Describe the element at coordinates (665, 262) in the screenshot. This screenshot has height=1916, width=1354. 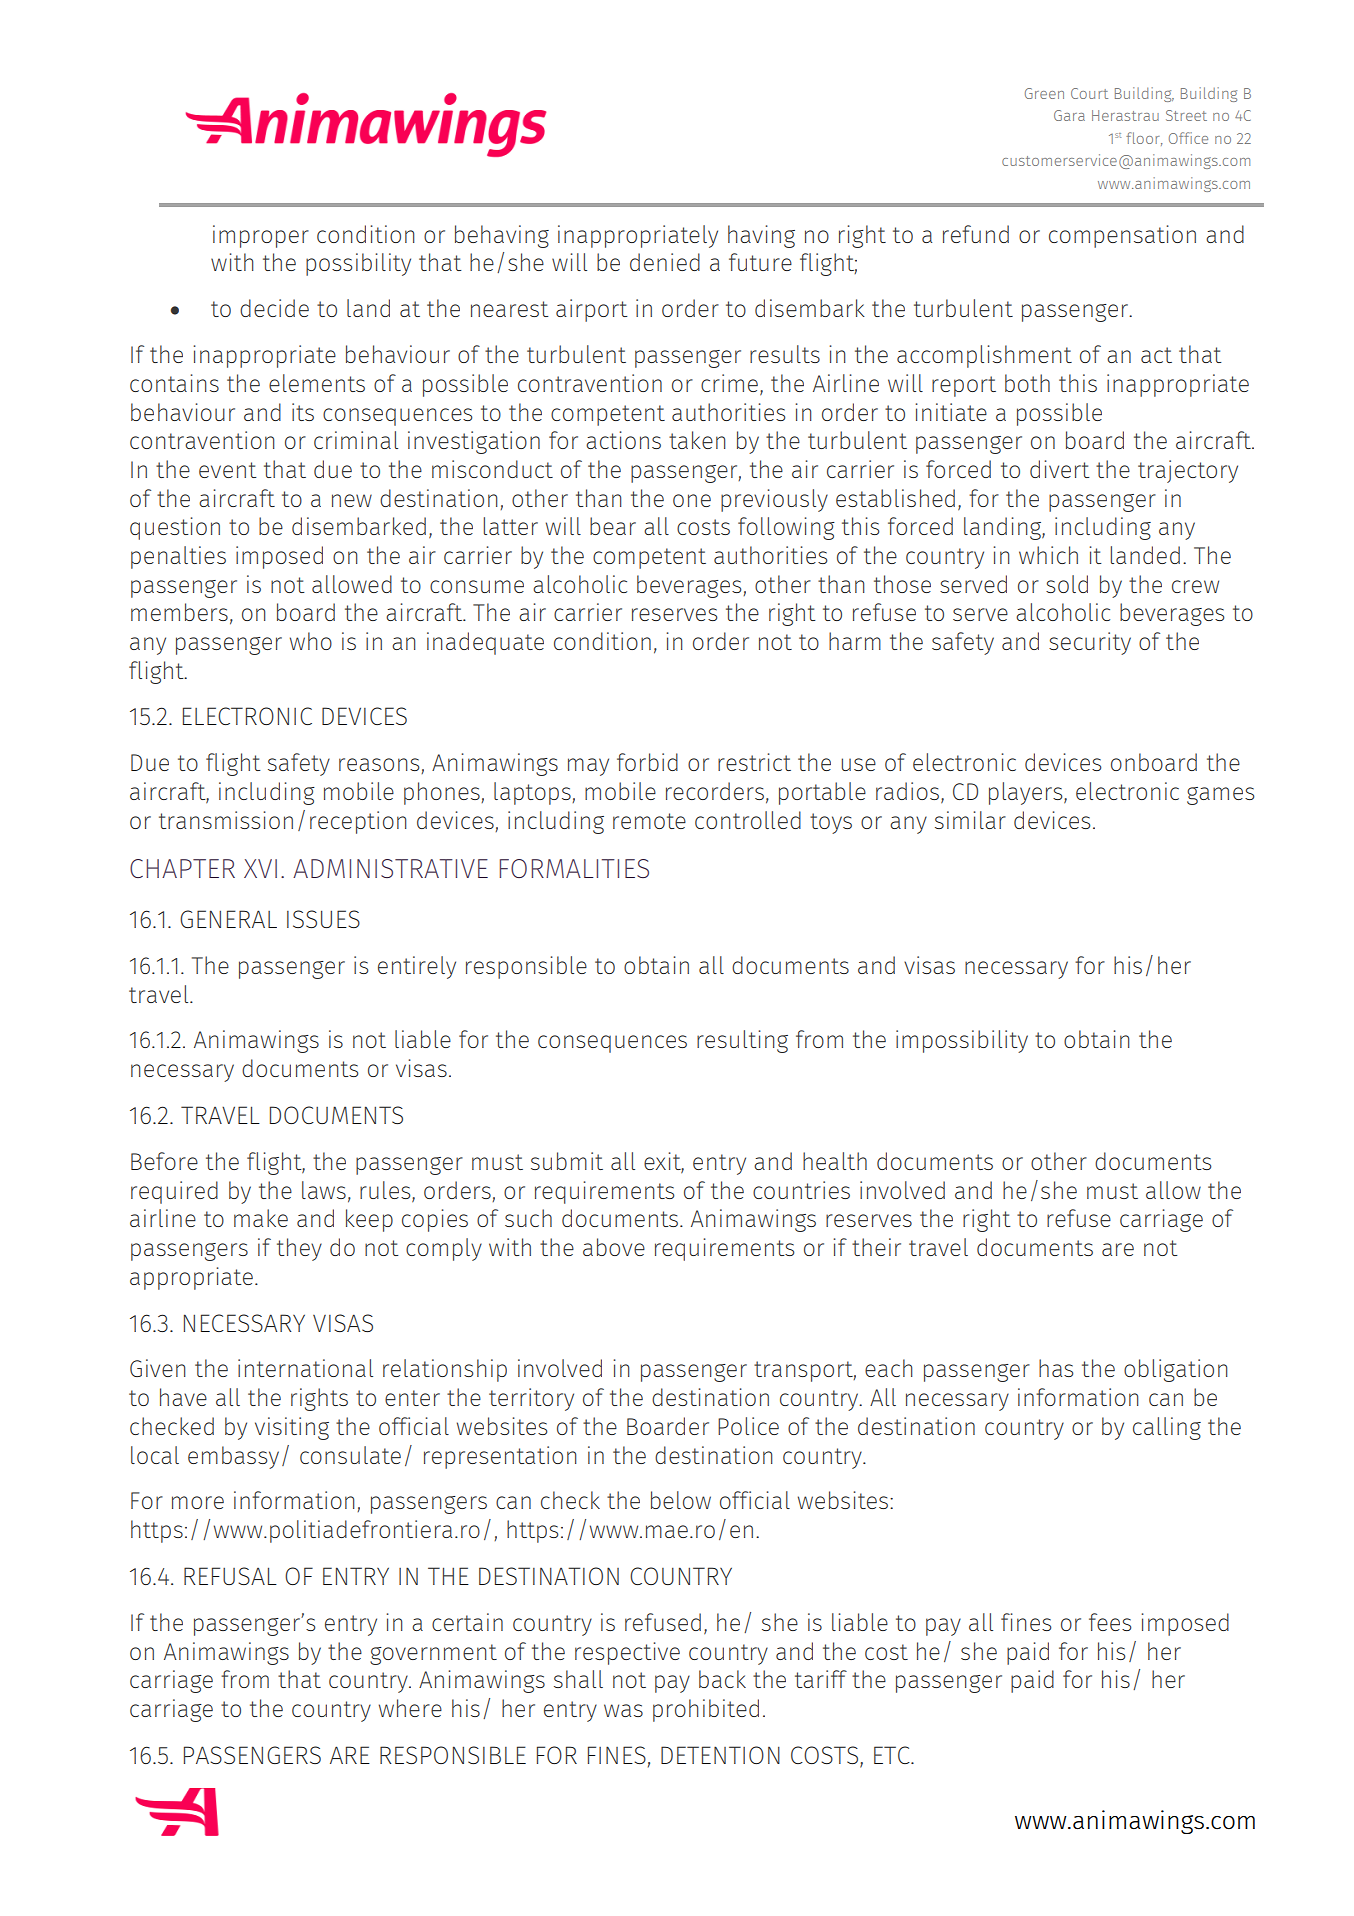
I see `denied` at that location.
